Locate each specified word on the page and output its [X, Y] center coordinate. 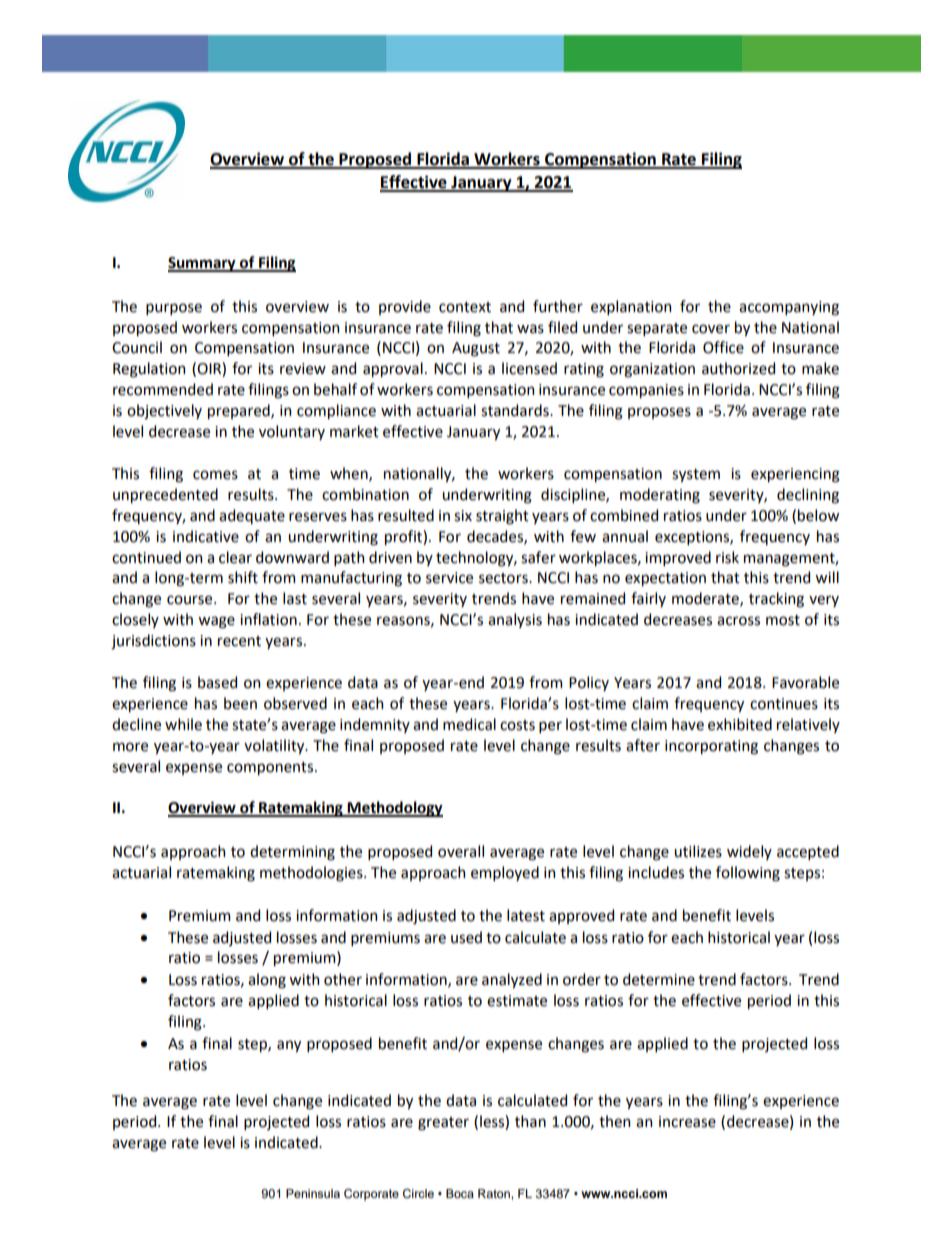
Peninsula [313, 1193]
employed [505, 873]
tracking [776, 600]
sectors [504, 578]
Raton [495, 1193]
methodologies [312, 874]
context [465, 307]
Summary [203, 264]
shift [243, 577]
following [748, 874]
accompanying [789, 308]
